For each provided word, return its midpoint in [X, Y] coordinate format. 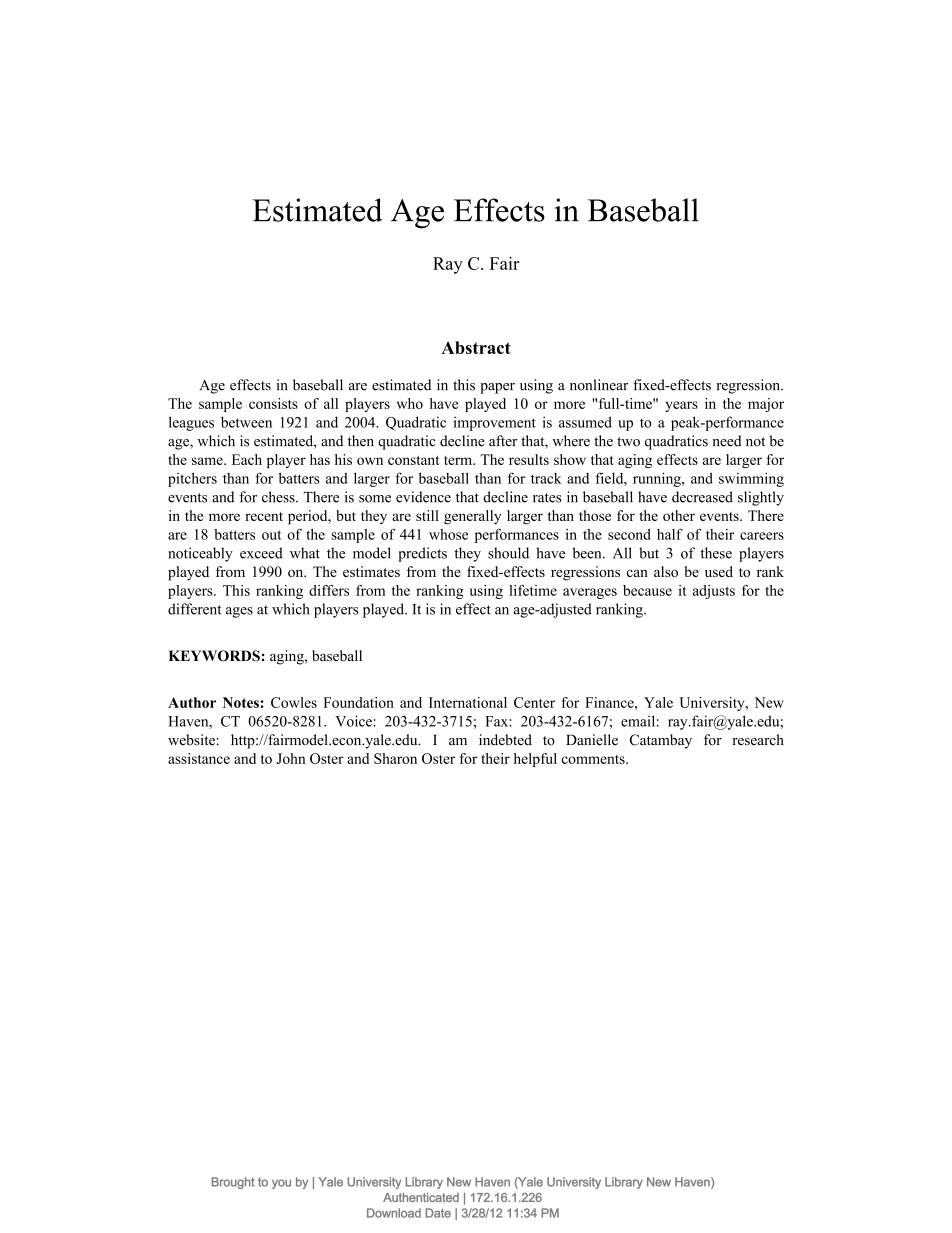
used [719, 571]
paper [497, 388]
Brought [233, 1183]
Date [438, 1213]
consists [273, 403]
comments [594, 759]
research [758, 740]
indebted [505, 740]
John [291, 758]
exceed [261, 553]
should [508, 553]
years [681, 406]
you [281, 1184]
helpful [535, 760]
